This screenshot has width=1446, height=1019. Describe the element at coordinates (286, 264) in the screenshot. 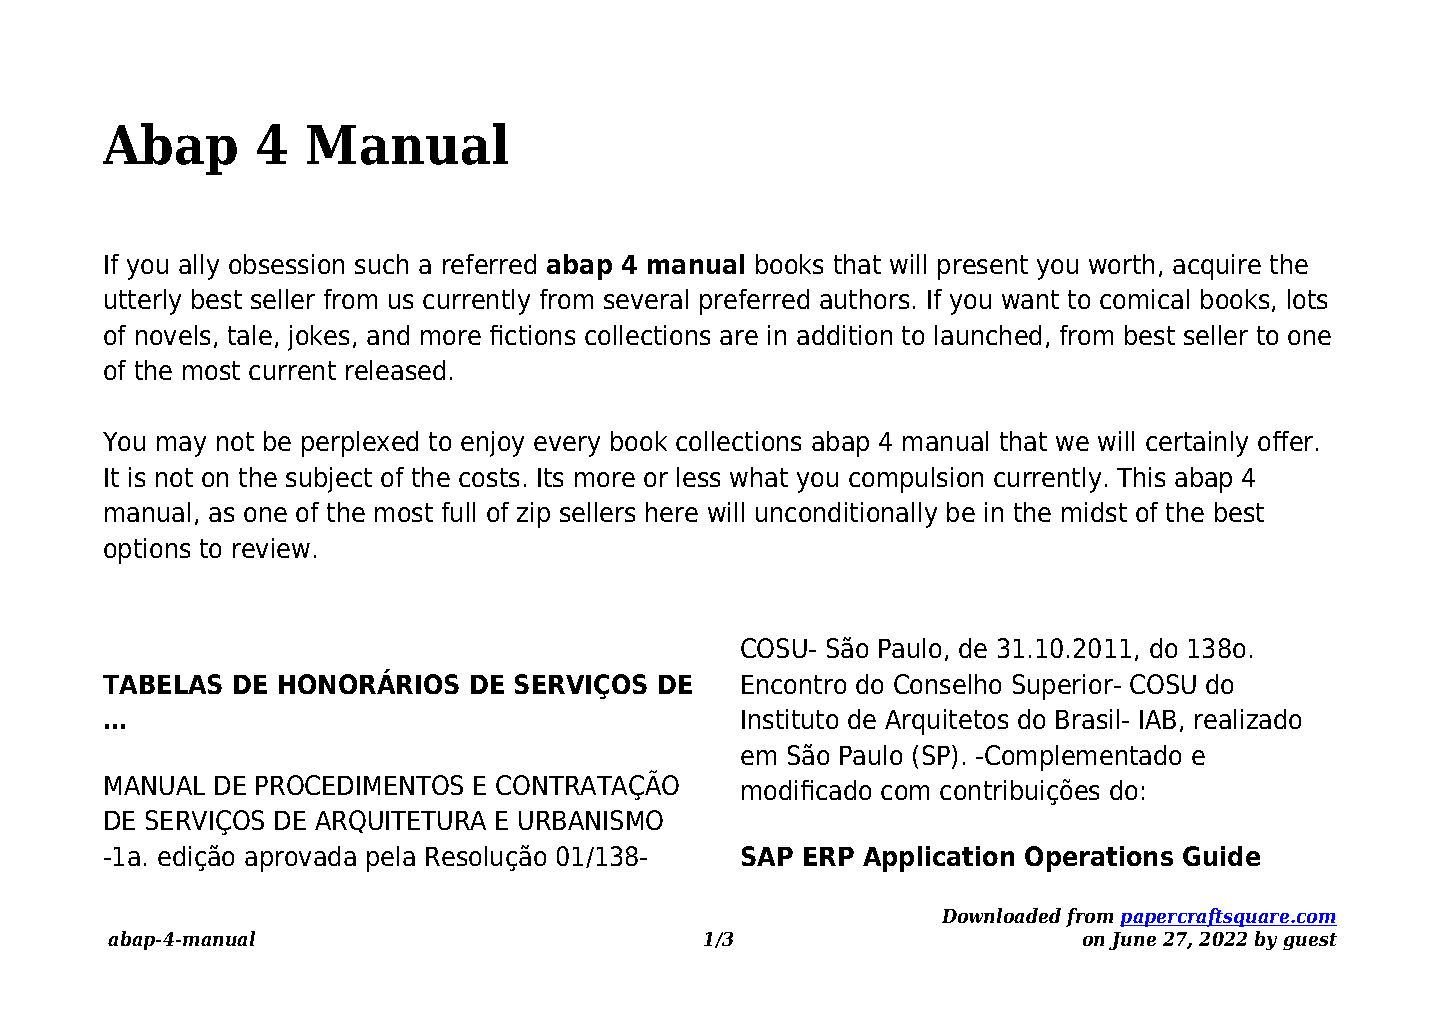

I see `obsession` at that location.
